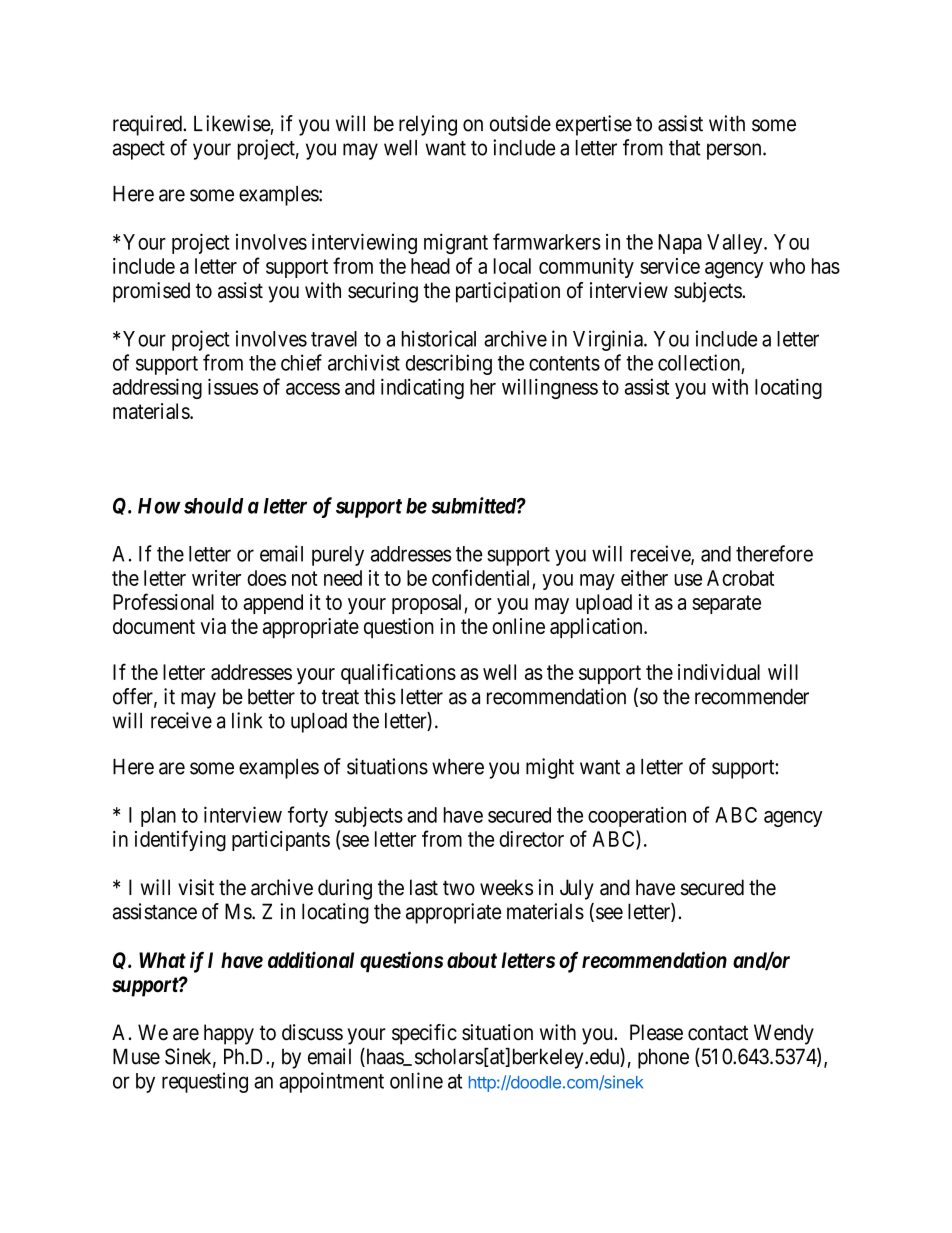  What do you see at coordinates (449, 364) in the page?
I see `describing` at bounding box center [449, 364].
